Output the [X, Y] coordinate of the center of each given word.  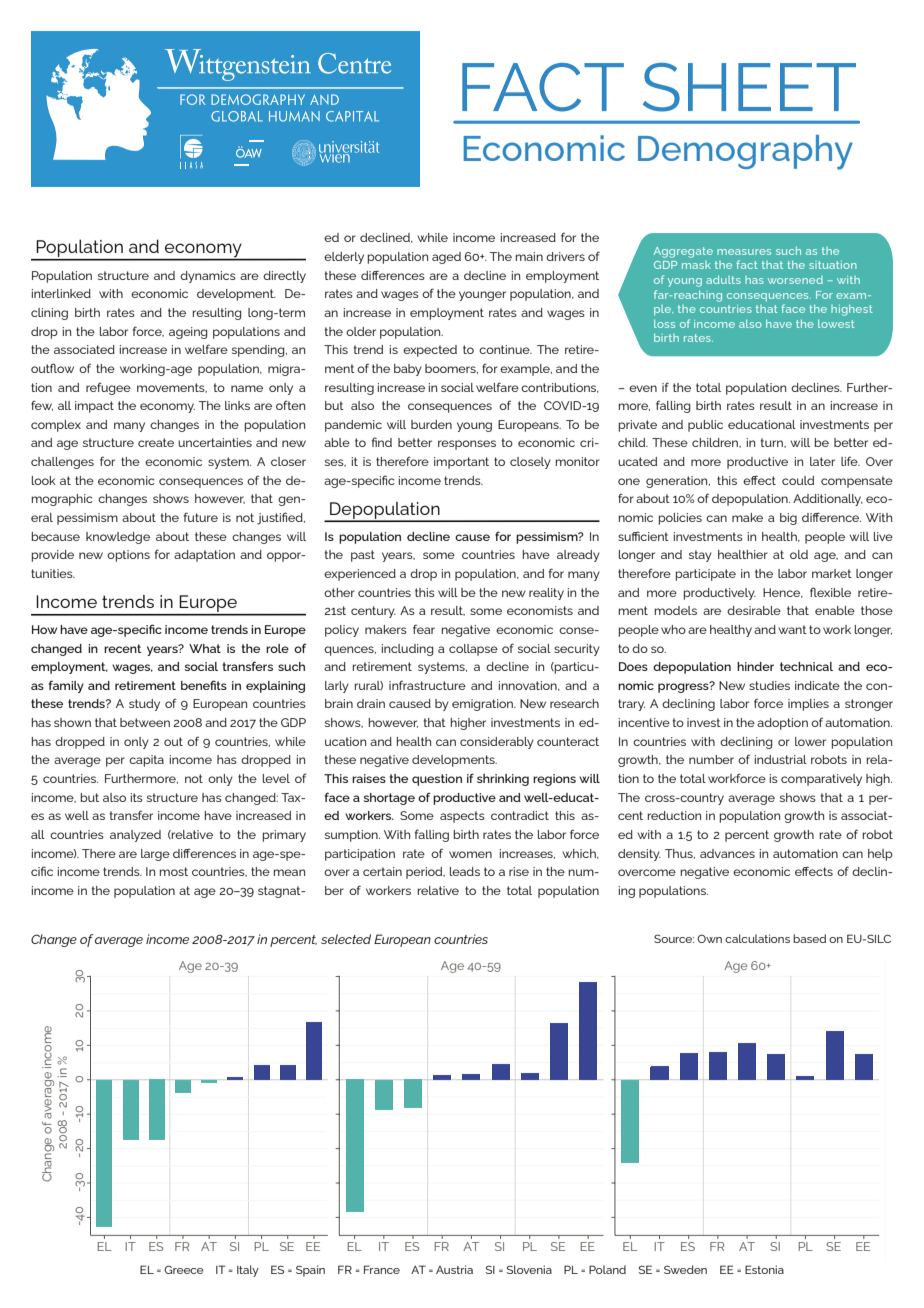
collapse [473, 650]
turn [773, 443]
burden [431, 424]
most [174, 871]
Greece [184, 1269]
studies [769, 685]
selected [346, 939]
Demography [745, 152]
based [809, 938]
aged [446, 258]
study [144, 705]
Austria [454, 1269]
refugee [108, 388]
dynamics [208, 277]
